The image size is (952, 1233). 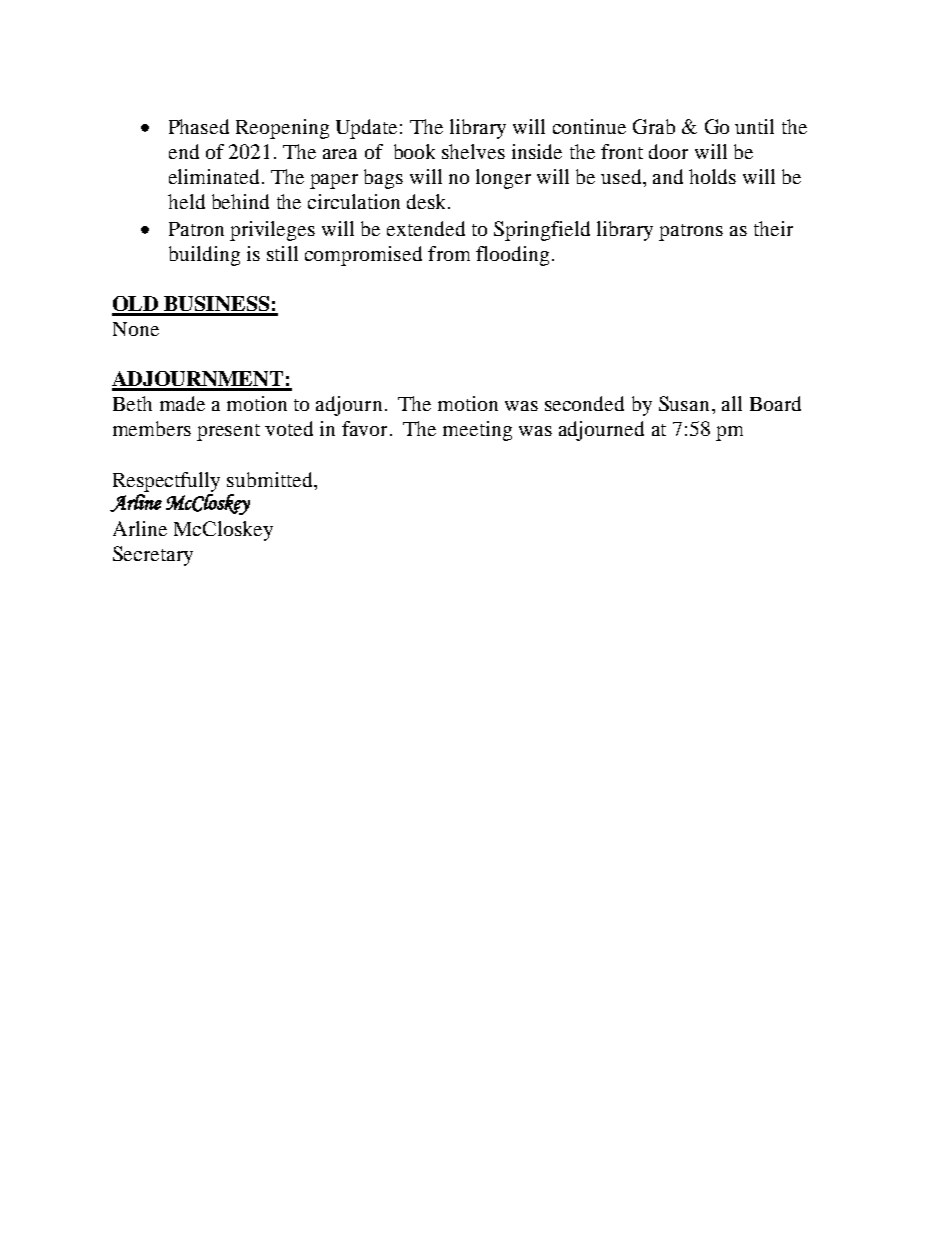 I want to click on from, so click(x=449, y=253).
